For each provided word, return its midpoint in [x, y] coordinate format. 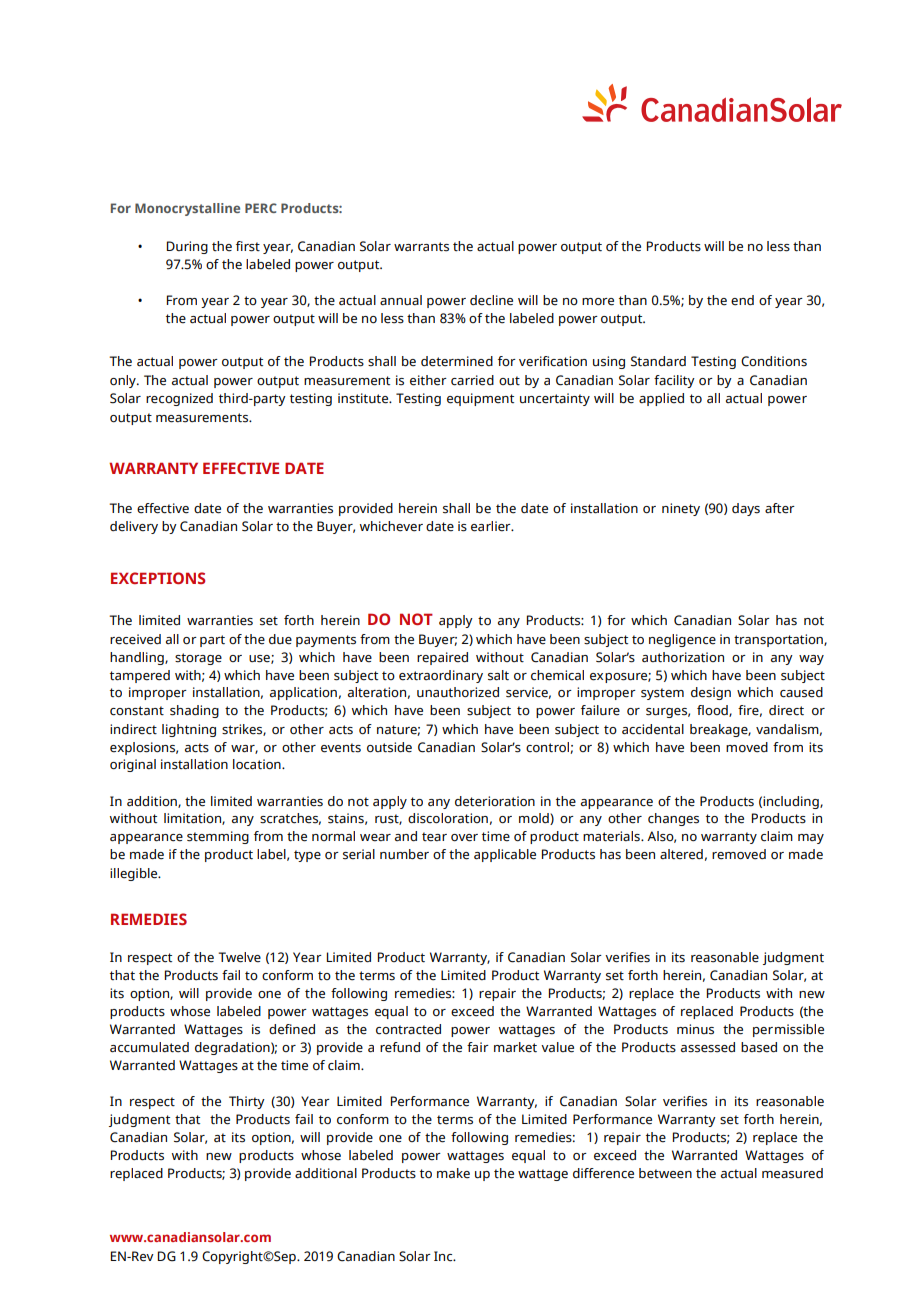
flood [713, 711]
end [742, 300]
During [187, 247]
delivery [134, 527]
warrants [421, 247]
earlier [492, 526]
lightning [189, 730]
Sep [285, 1257]
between [665, 1173]
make [453, 1173]
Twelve [239, 957]
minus [695, 1029]
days [746, 509]
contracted [408, 1029]
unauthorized [458, 692]
